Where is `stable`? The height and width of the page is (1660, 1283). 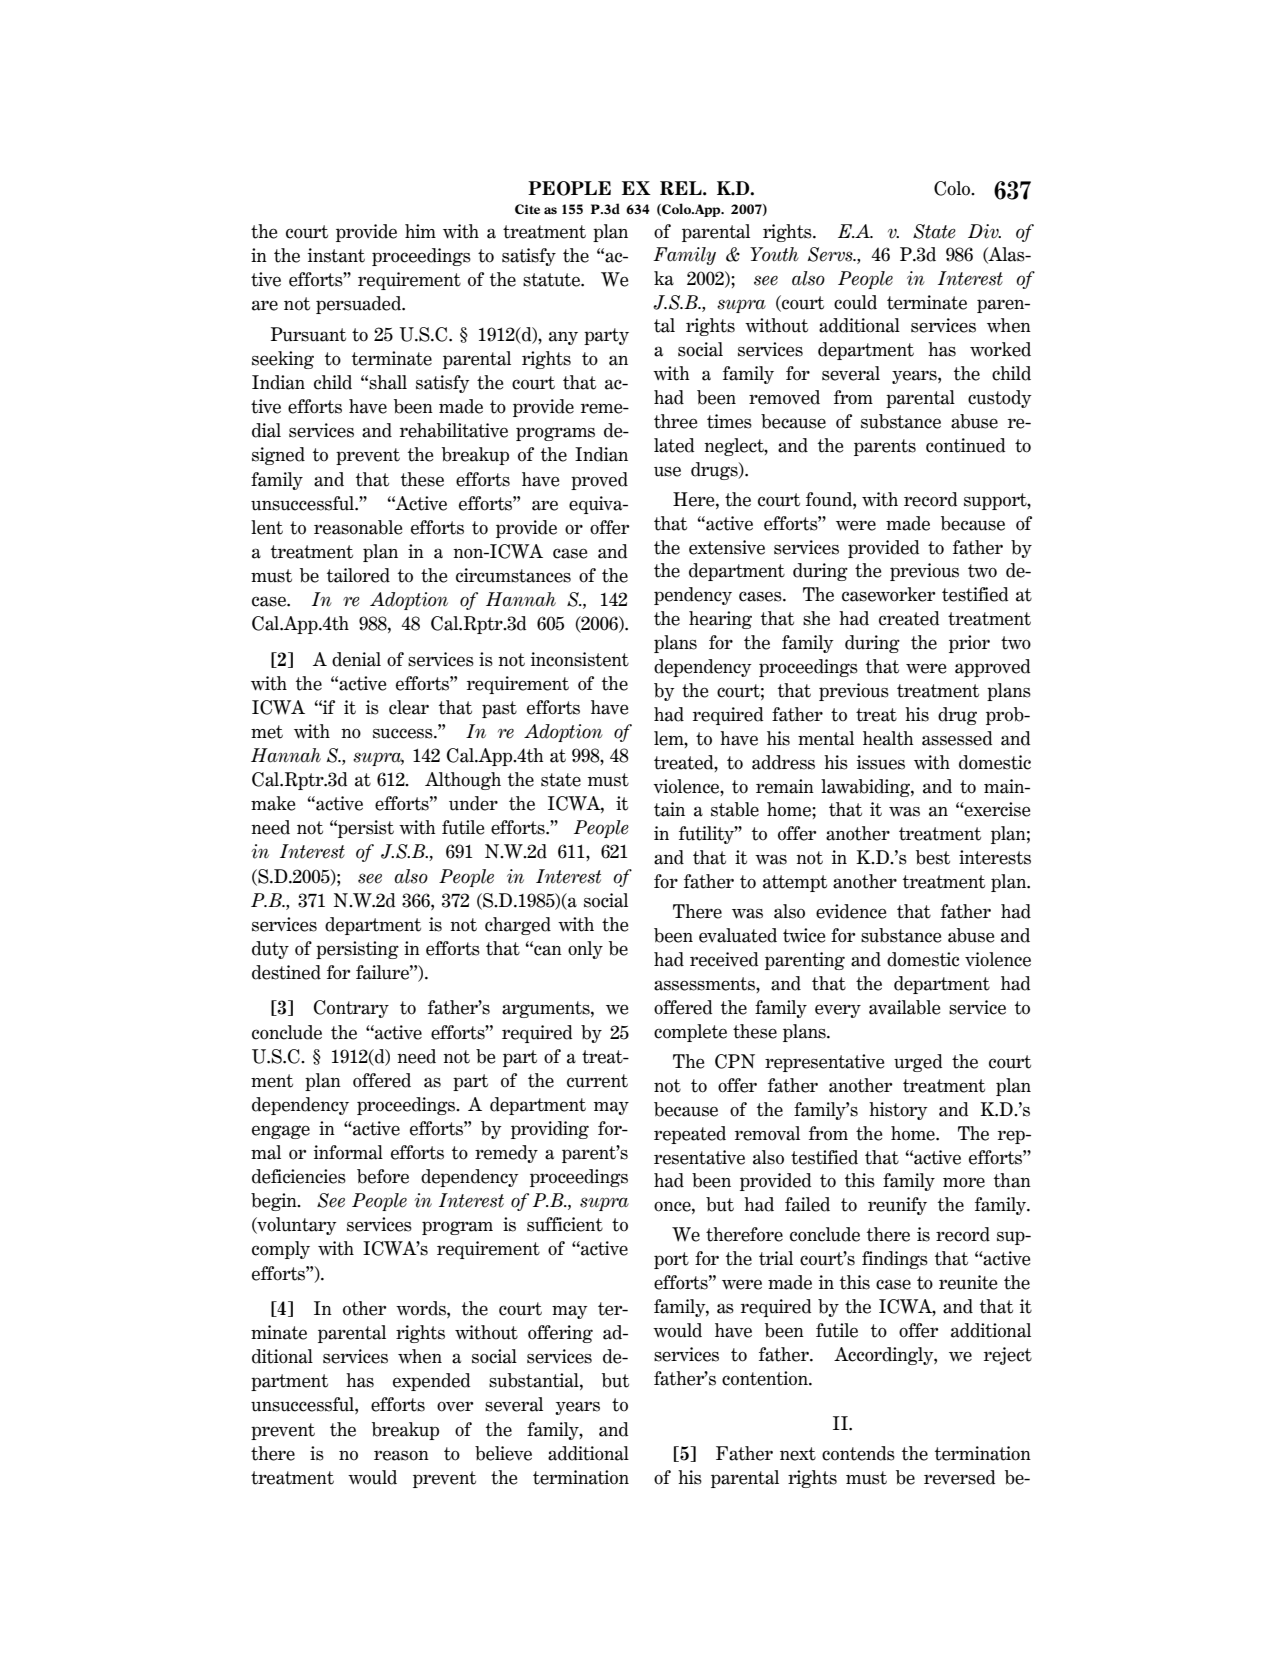
stable is located at coordinates (735, 809).
